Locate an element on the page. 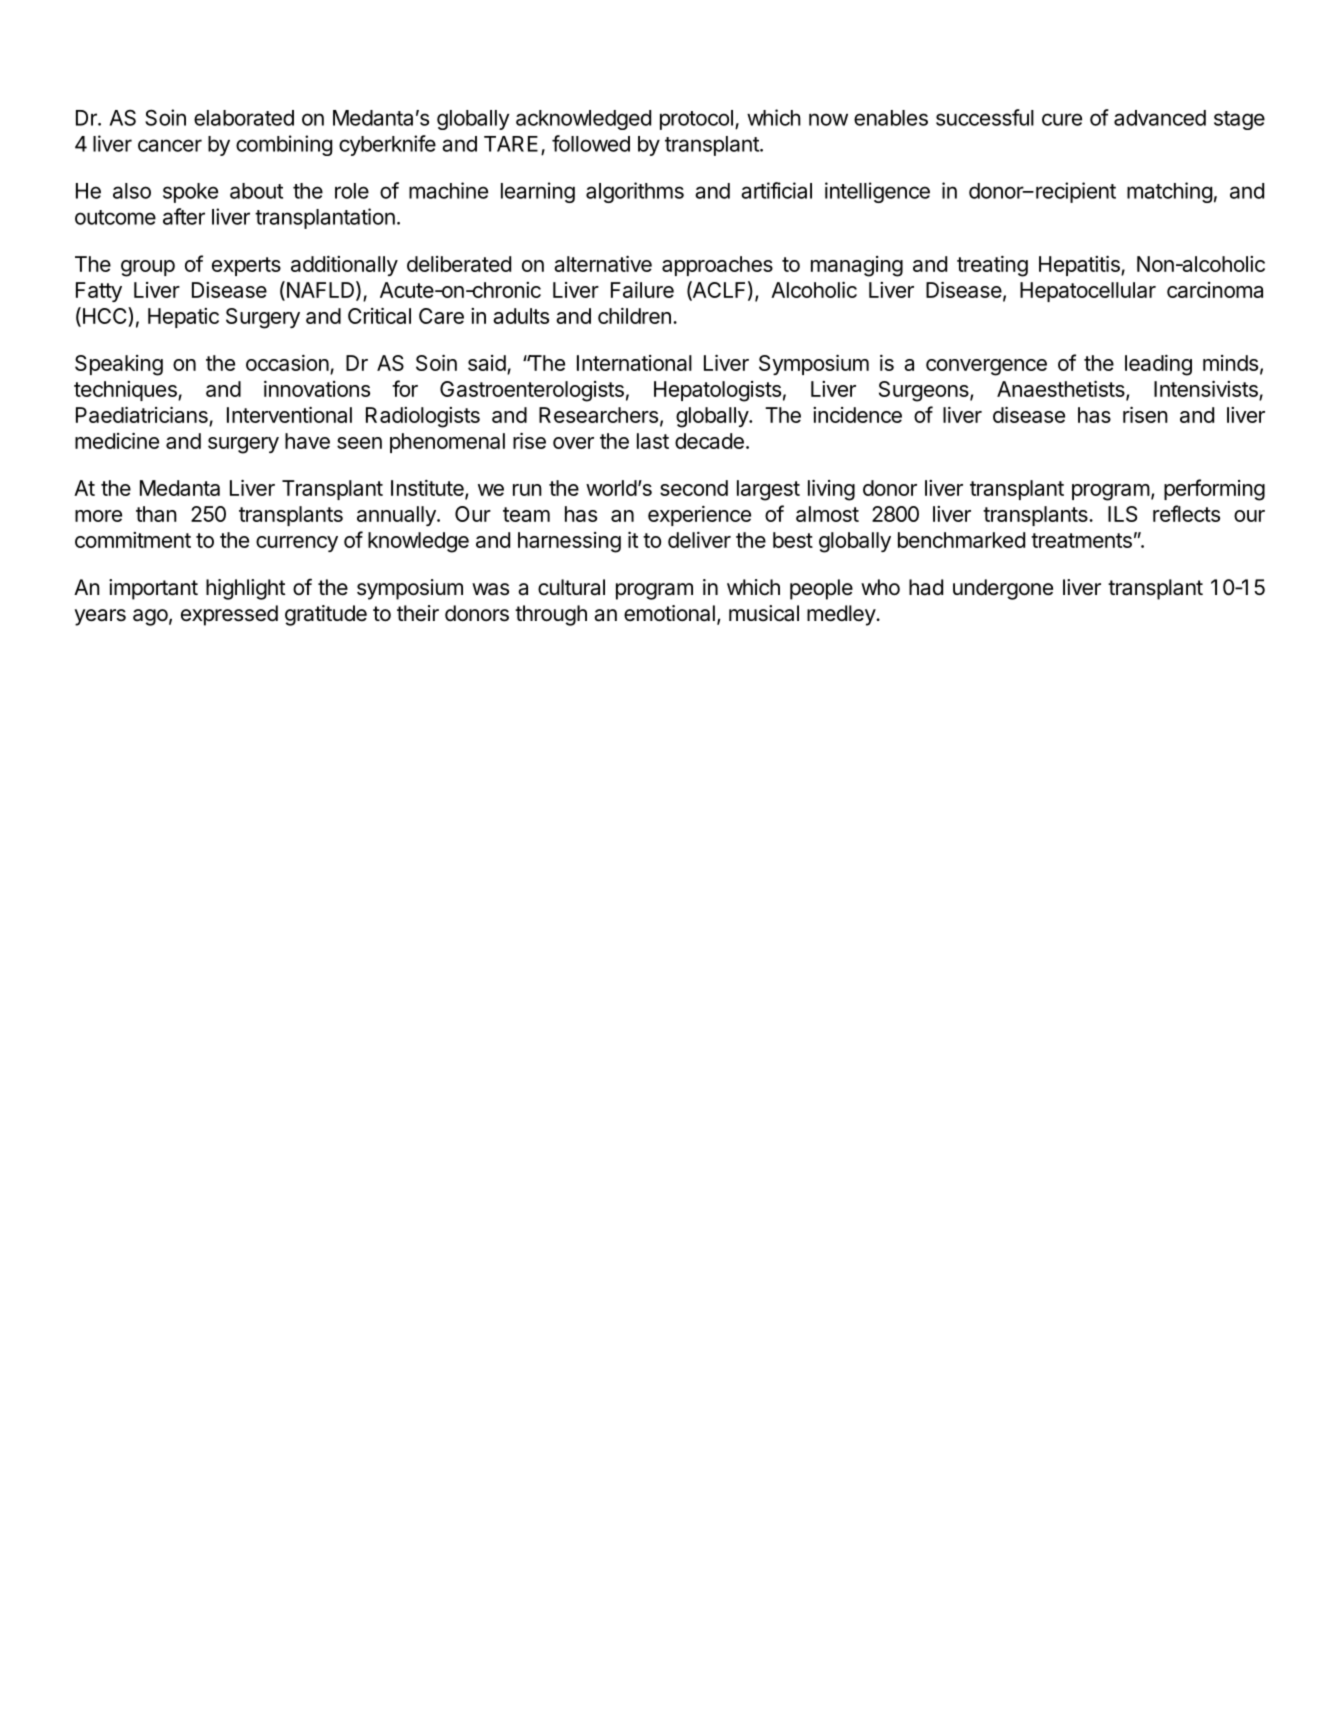 This document has height=1726, width=1333. protocol is located at coordinates (696, 120).
